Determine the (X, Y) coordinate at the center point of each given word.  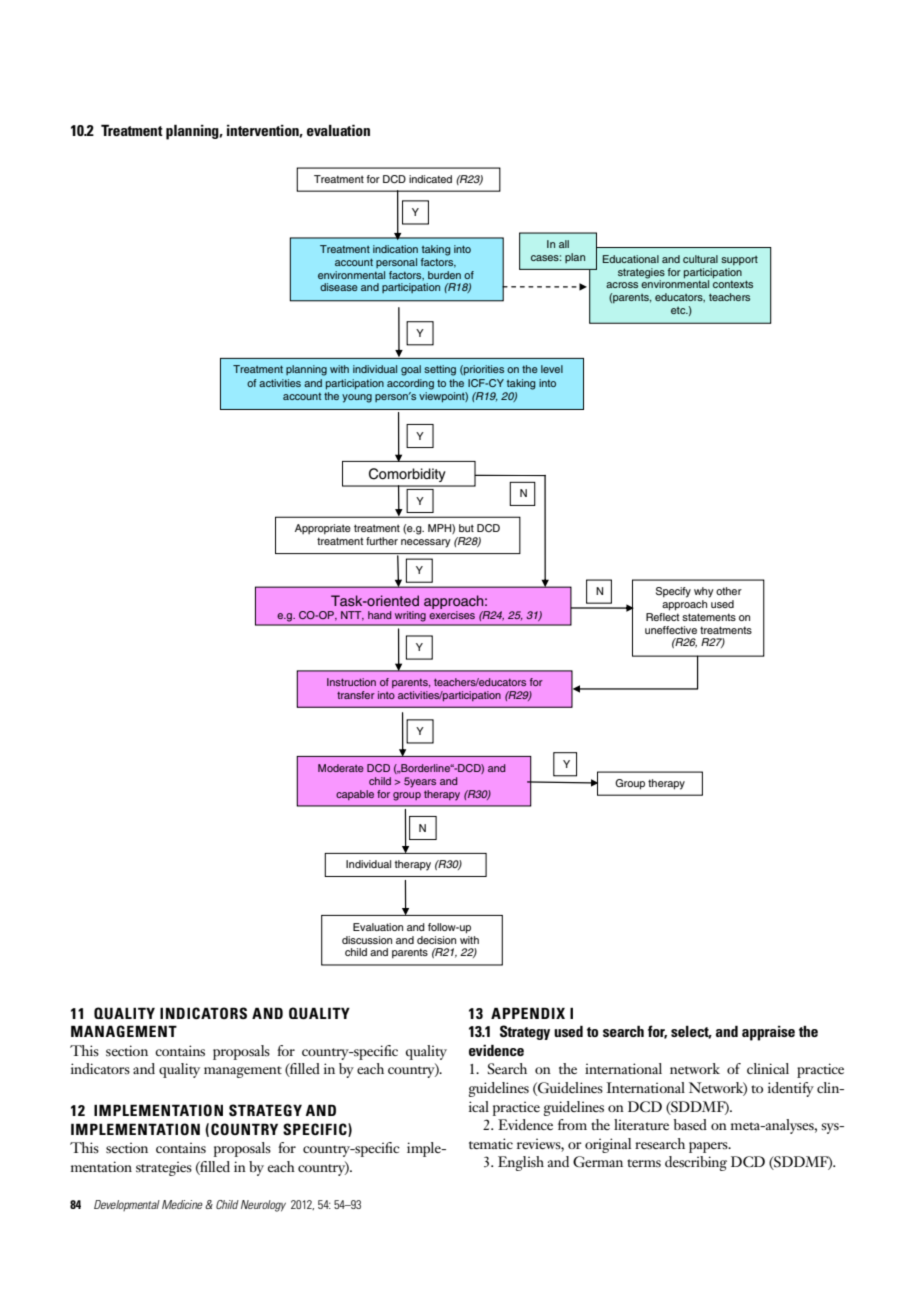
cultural (700, 259)
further (382, 541)
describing (696, 1163)
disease (339, 287)
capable (355, 795)
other (729, 591)
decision (436, 940)
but (466, 528)
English (521, 1163)
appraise (768, 1033)
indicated (430, 179)
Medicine (182, 1204)
